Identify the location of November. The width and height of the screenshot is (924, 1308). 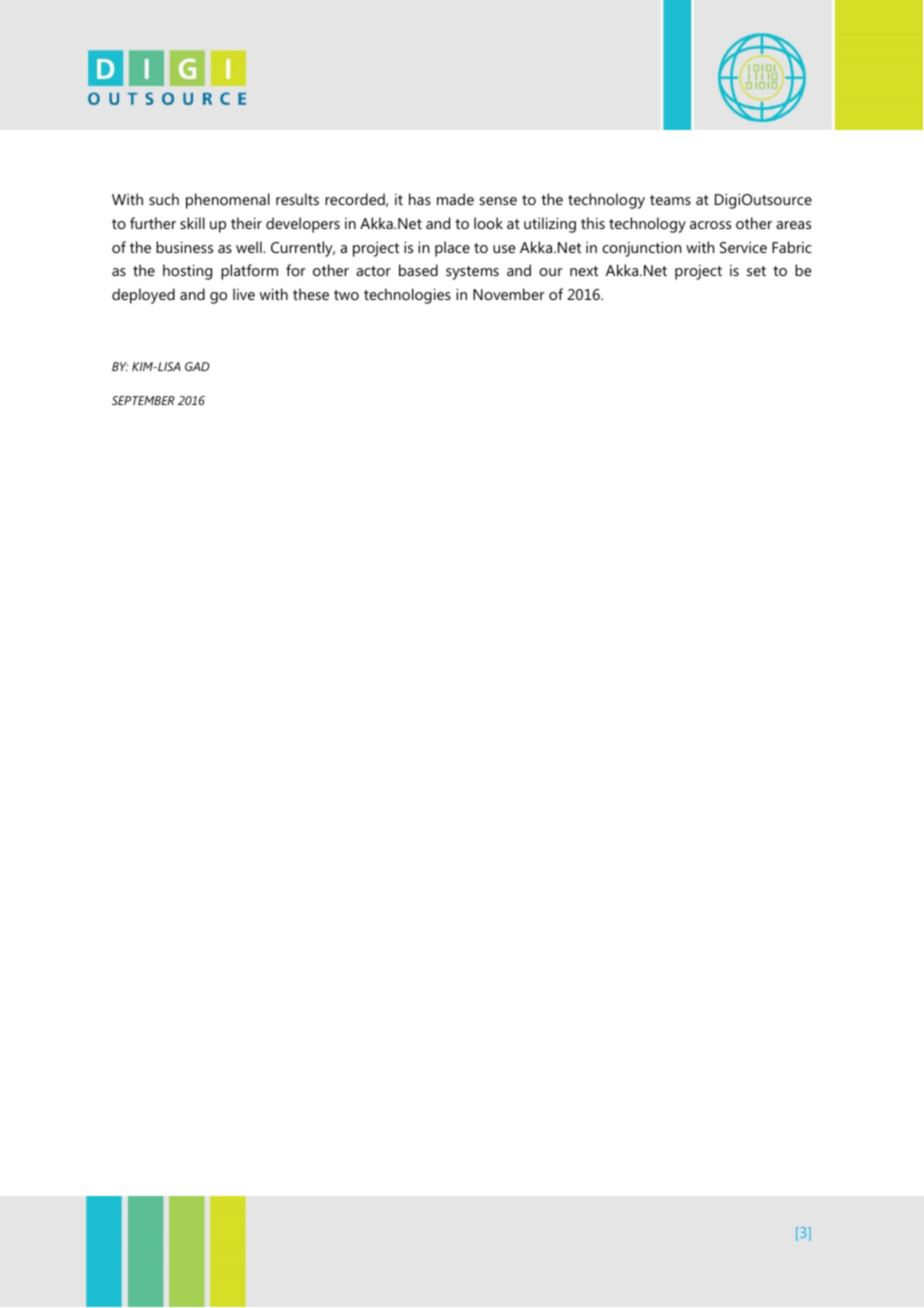
(509, 294).
